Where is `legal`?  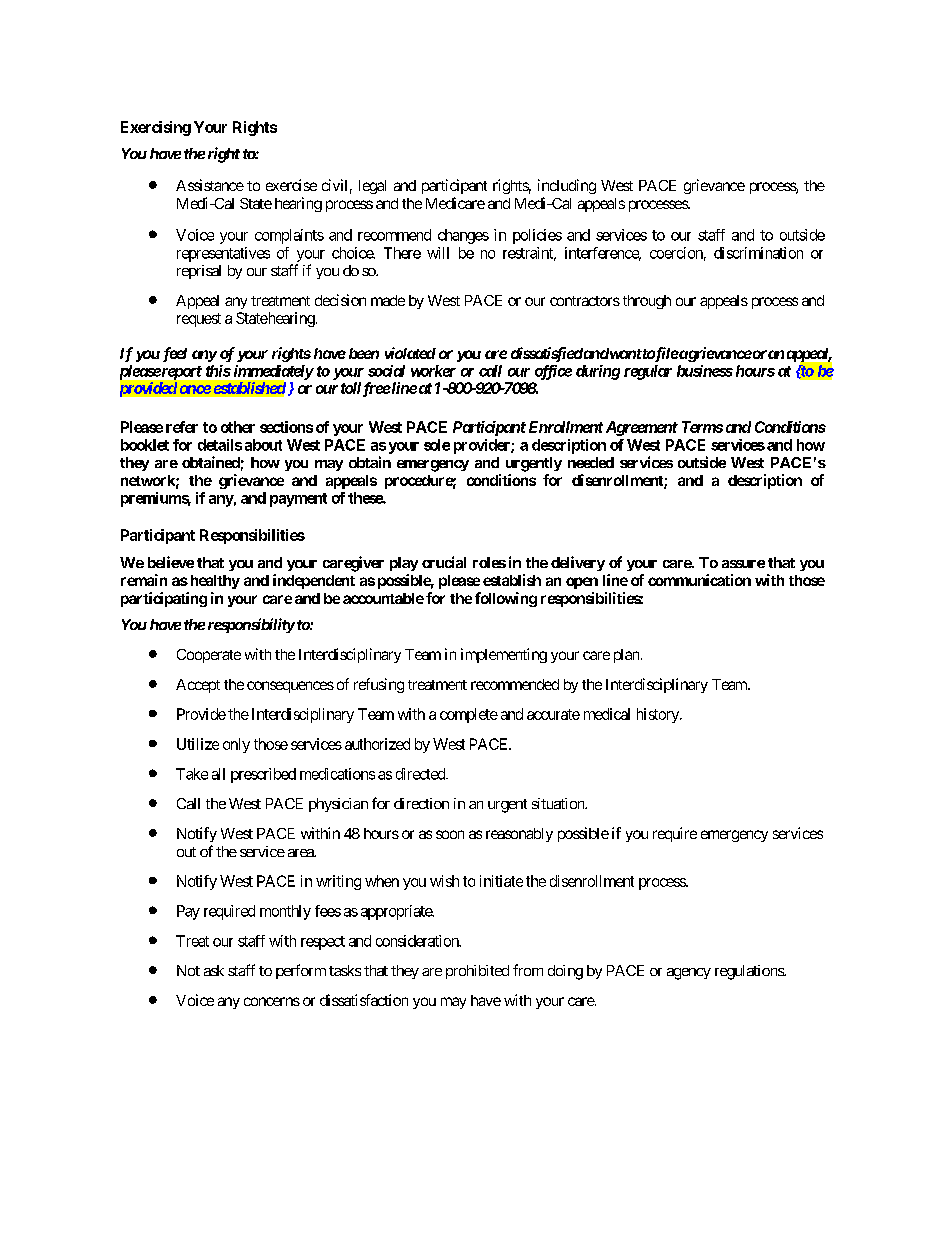
legal is located at coordinates (372, 187).
